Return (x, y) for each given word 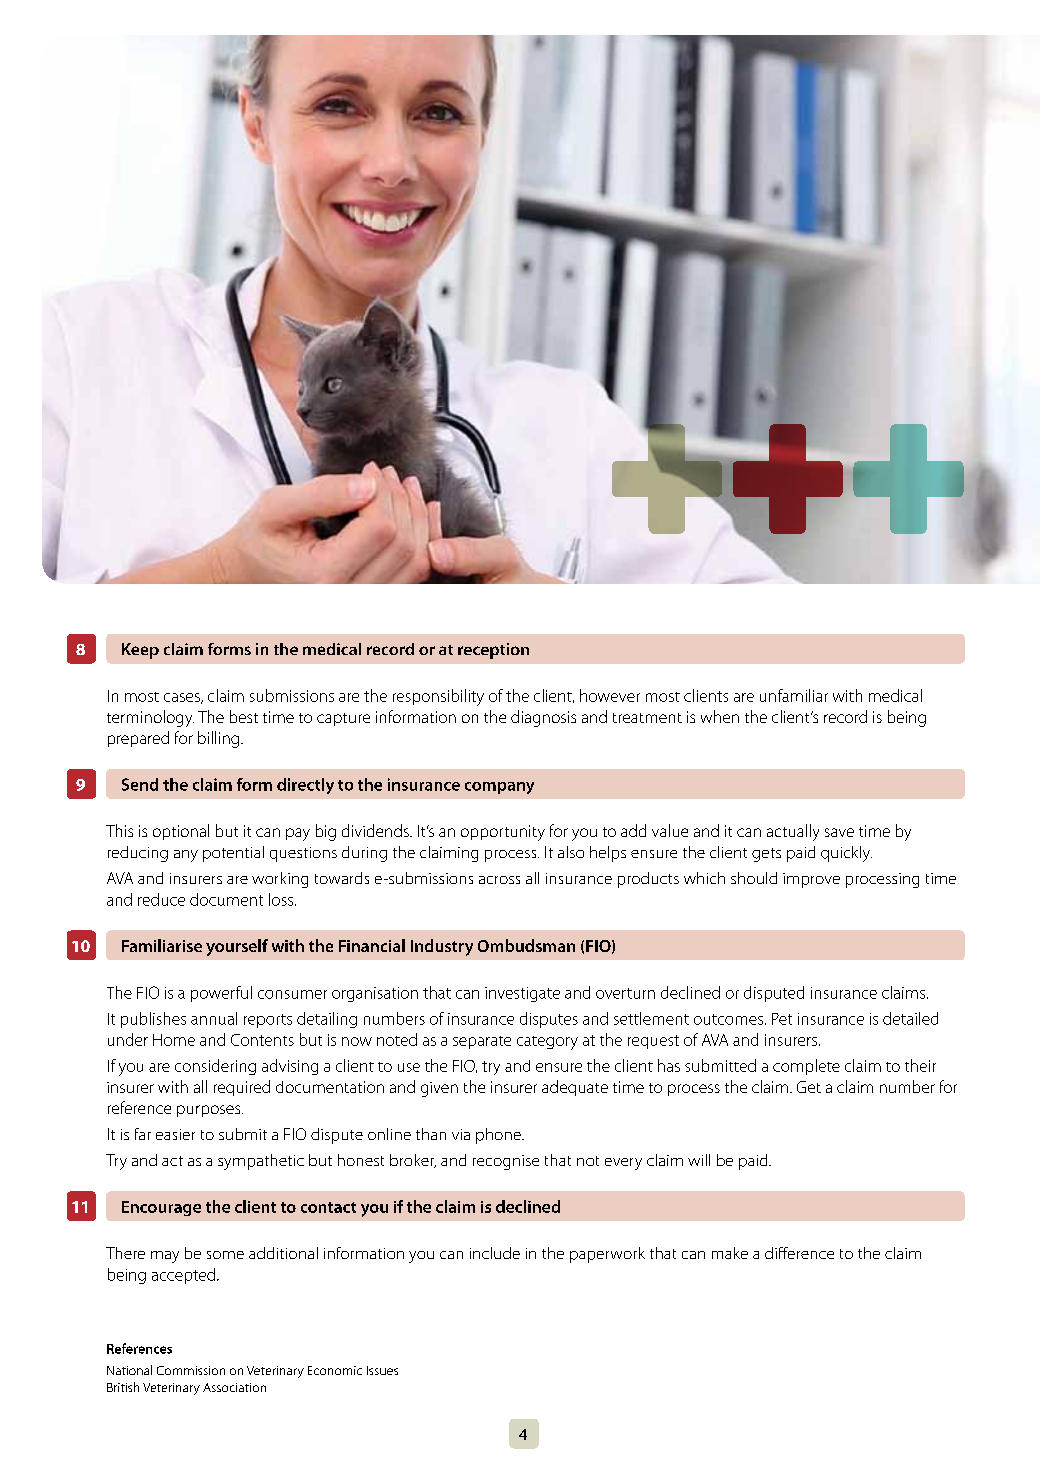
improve (811, 880)
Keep (140, 651)
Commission (191, 1370)
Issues (382, 1370)
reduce (161, 899)
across (499, 880)
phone (499, 1136)
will (699, 1160)
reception (493, 651)
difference (799, 1253)
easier (175, 1134)
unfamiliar (794, 695)
